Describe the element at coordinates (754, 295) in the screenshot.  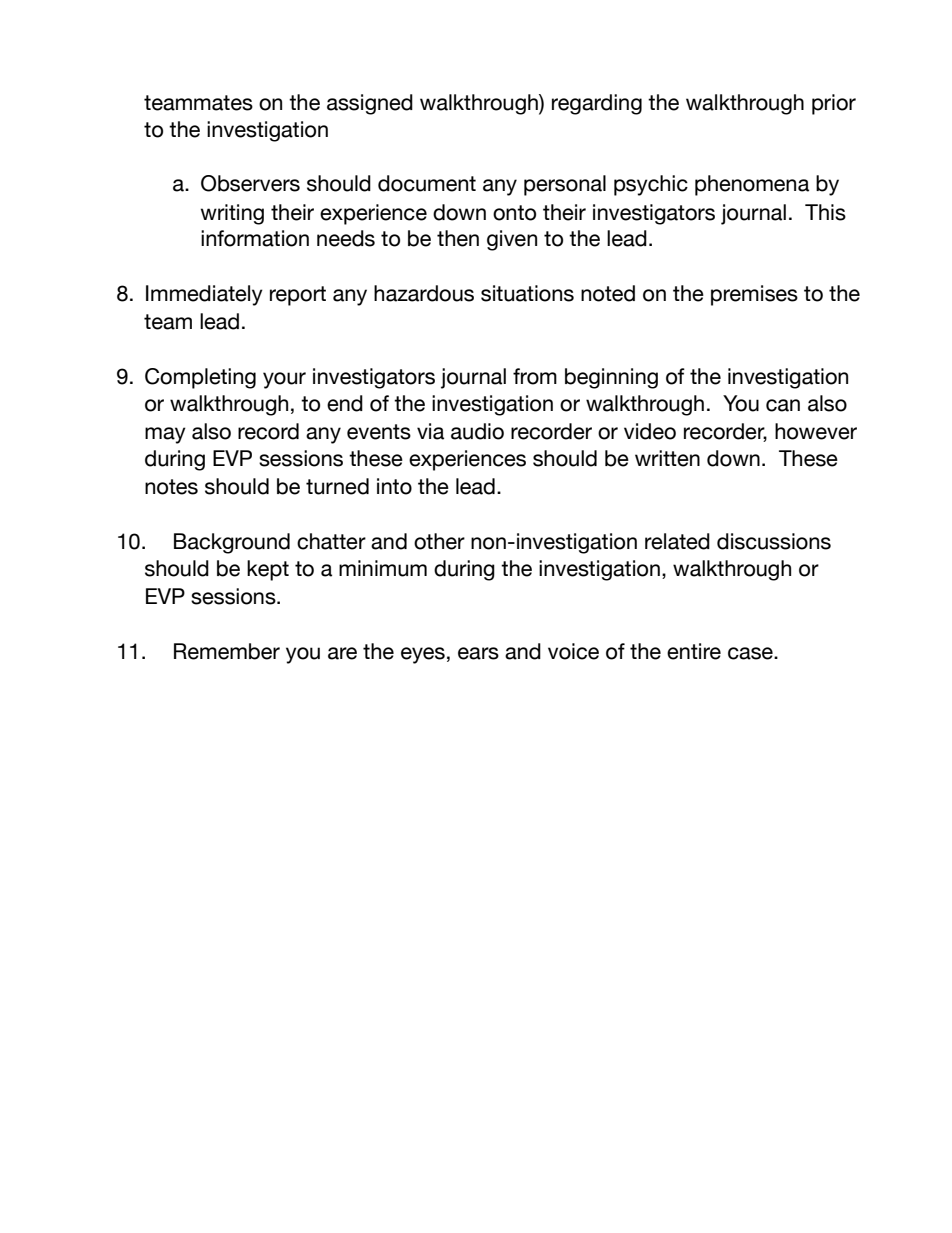
I see `premises` at that location.
